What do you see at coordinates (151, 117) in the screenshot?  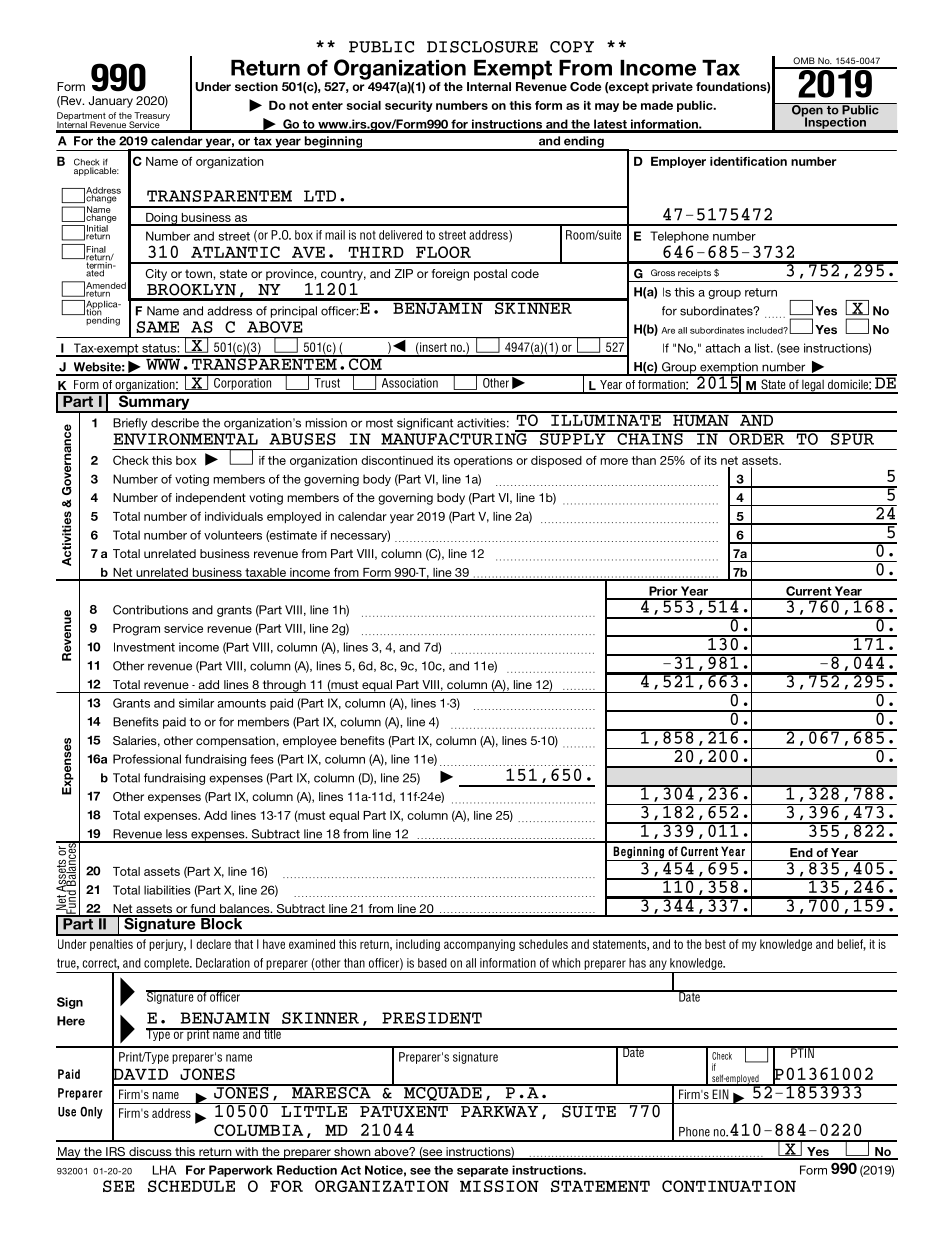 I see `Treasury` at bounding box center [151, 117].
